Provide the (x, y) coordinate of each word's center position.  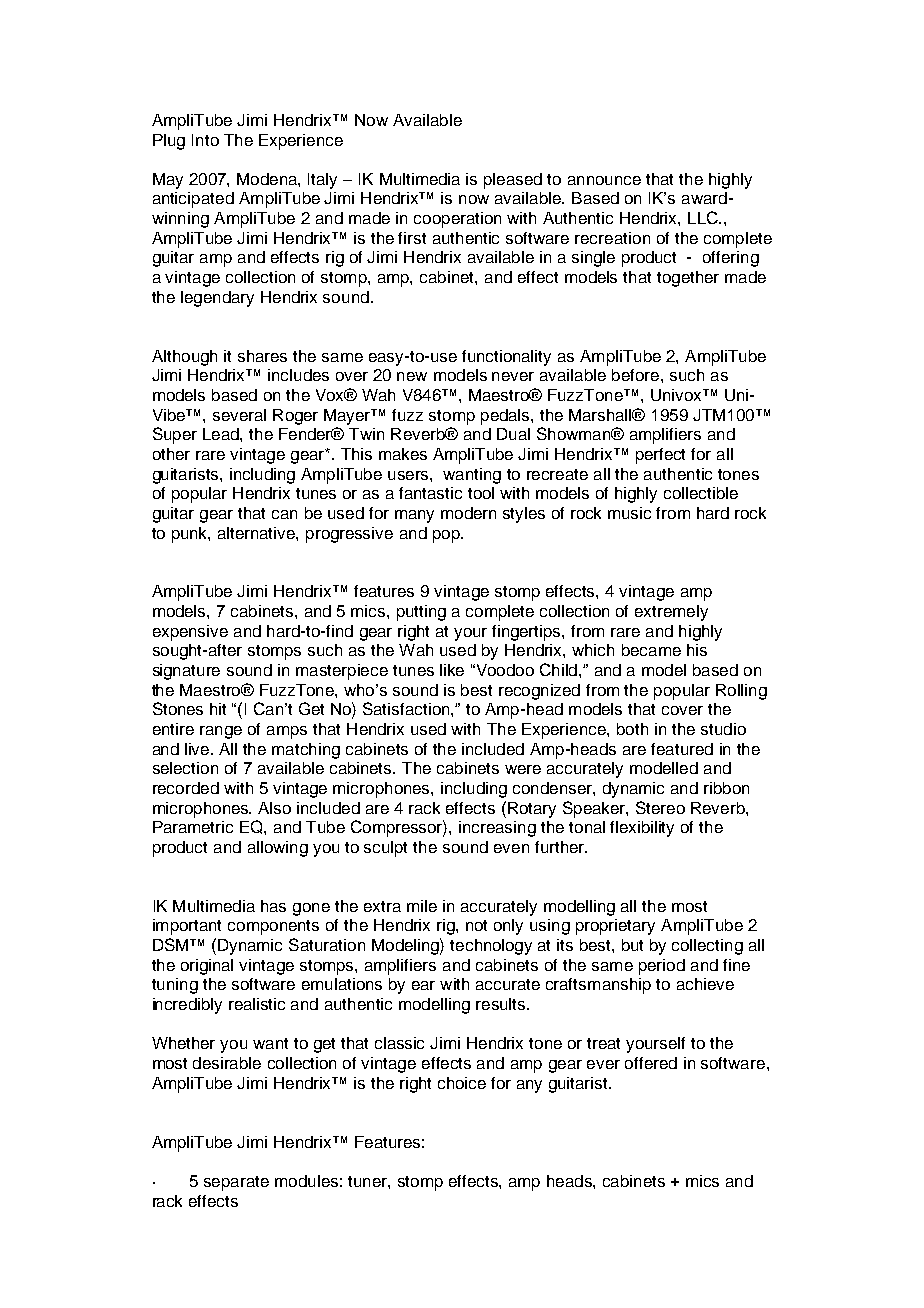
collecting (707, 947)
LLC (704, 217)
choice (462, 1083)
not (476, 925)
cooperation (457, 220)
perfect (660, 456)
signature (186, 672)
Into (205, 140)
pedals (506, 417)
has (273, 906)
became (651, 650)
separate (236, 1183)
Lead (222, 434)
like (452, 670)
